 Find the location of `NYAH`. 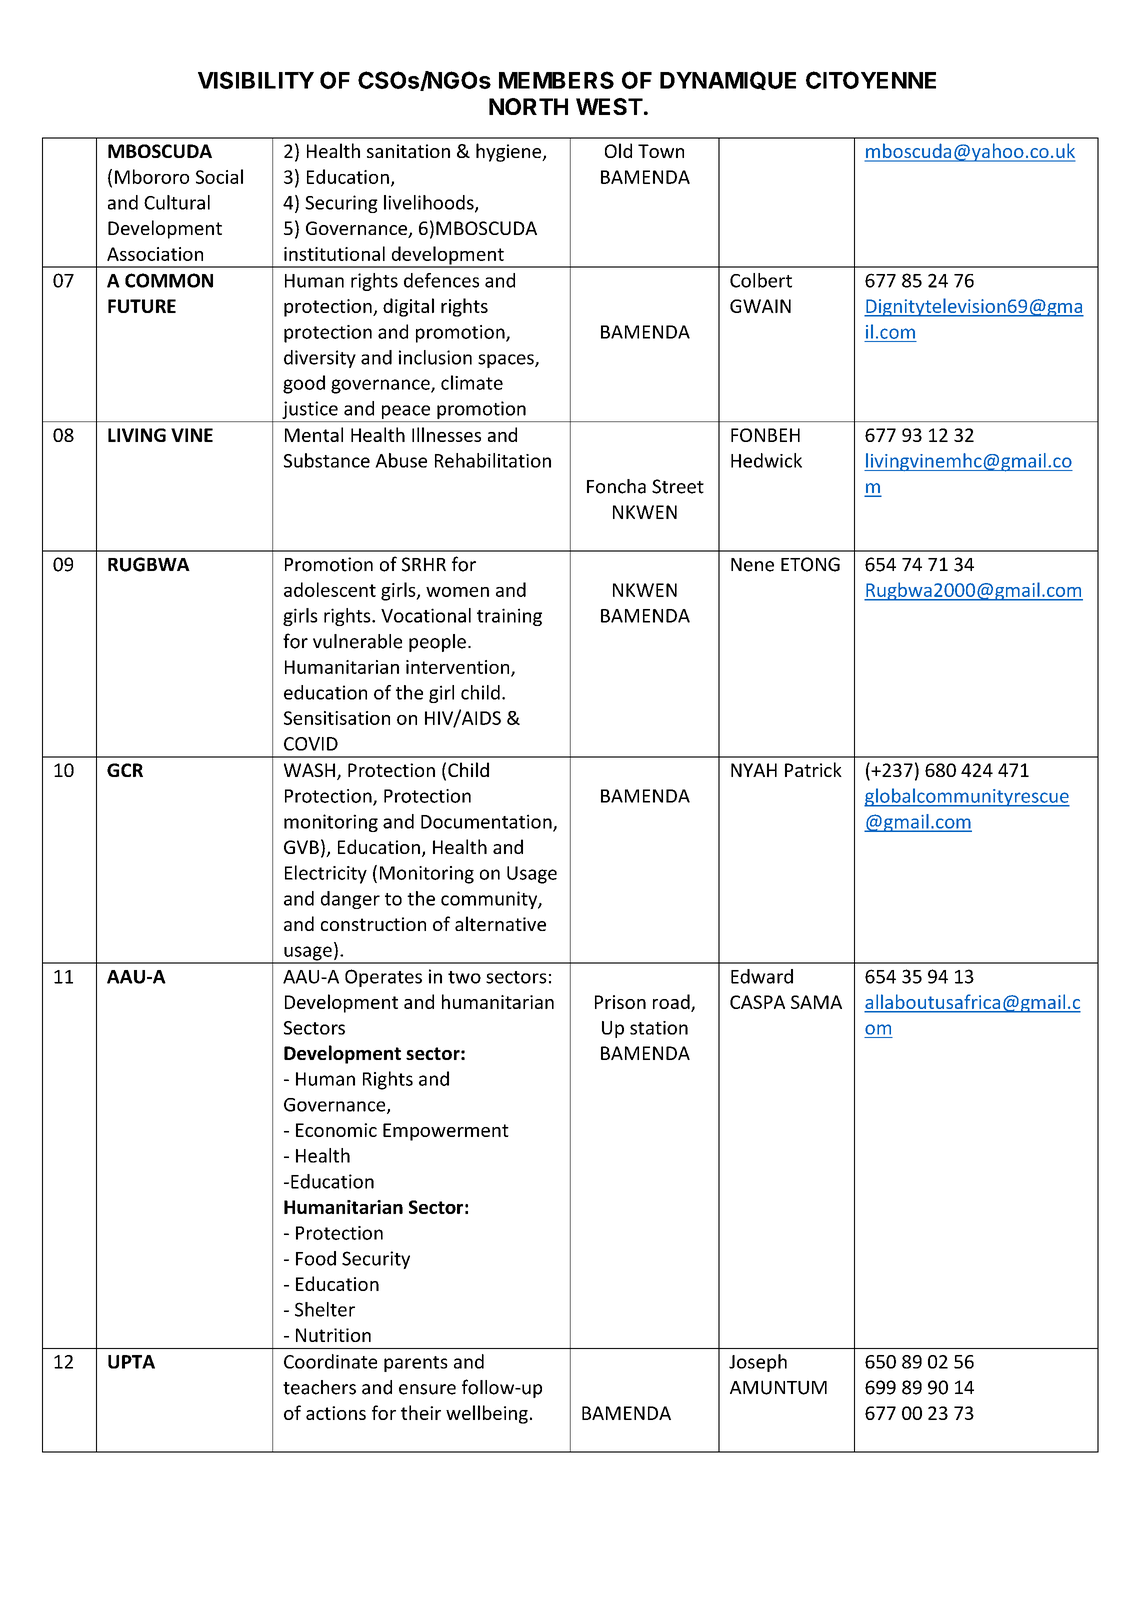

NYAH is located at coordinates (754, 770).
